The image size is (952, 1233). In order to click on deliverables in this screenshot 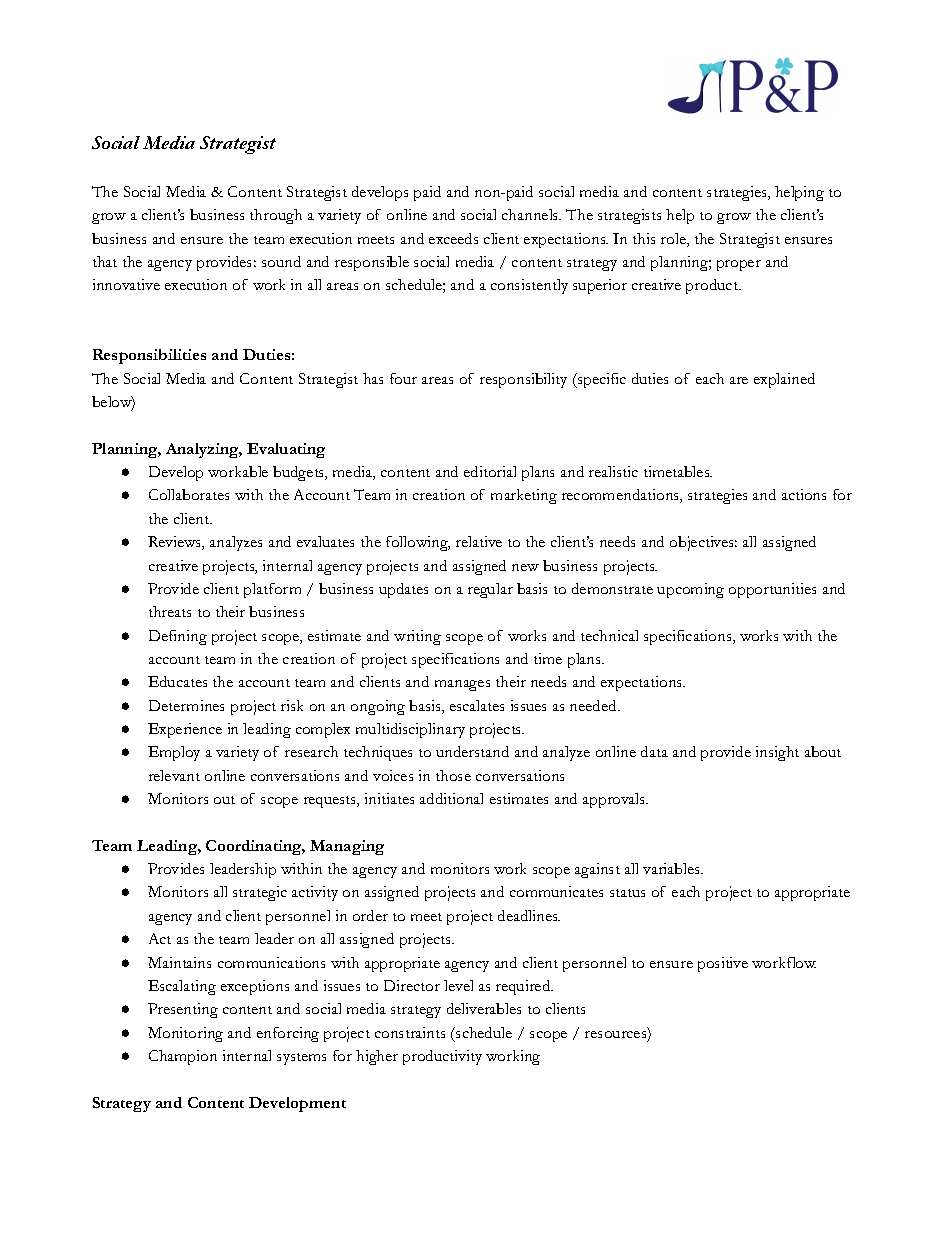, I will do `click(484, 1008)`.
